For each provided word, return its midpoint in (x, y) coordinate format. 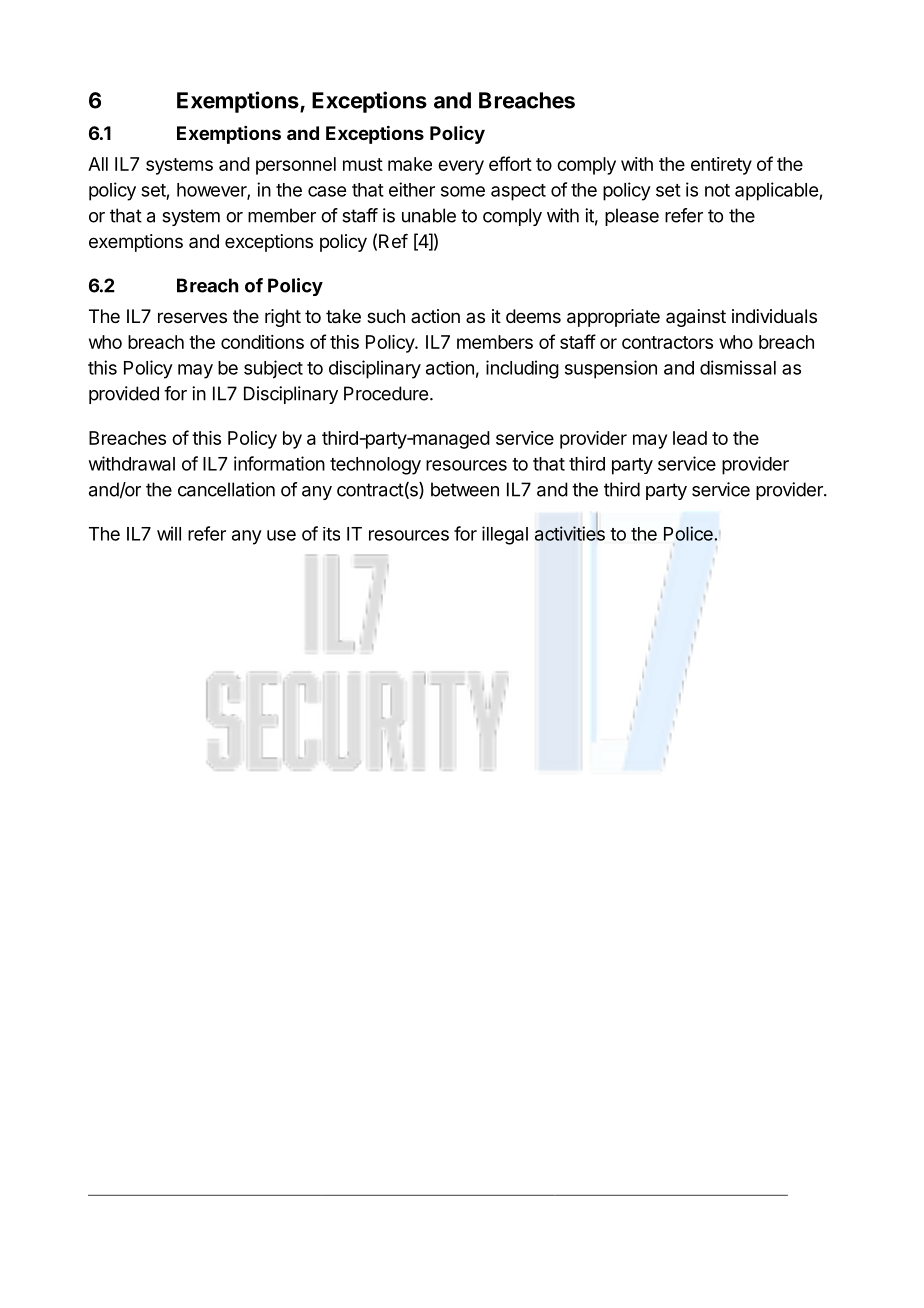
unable (429, 215)
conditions (262, 342)
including (522, 369)
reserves (192, 317)
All (98, 164)
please (632, 217)
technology (375, 466)
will (169, 533)
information (279, 463)
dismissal (738, 367)
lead (690, 438)
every (461, 167)
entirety (721, 166)
